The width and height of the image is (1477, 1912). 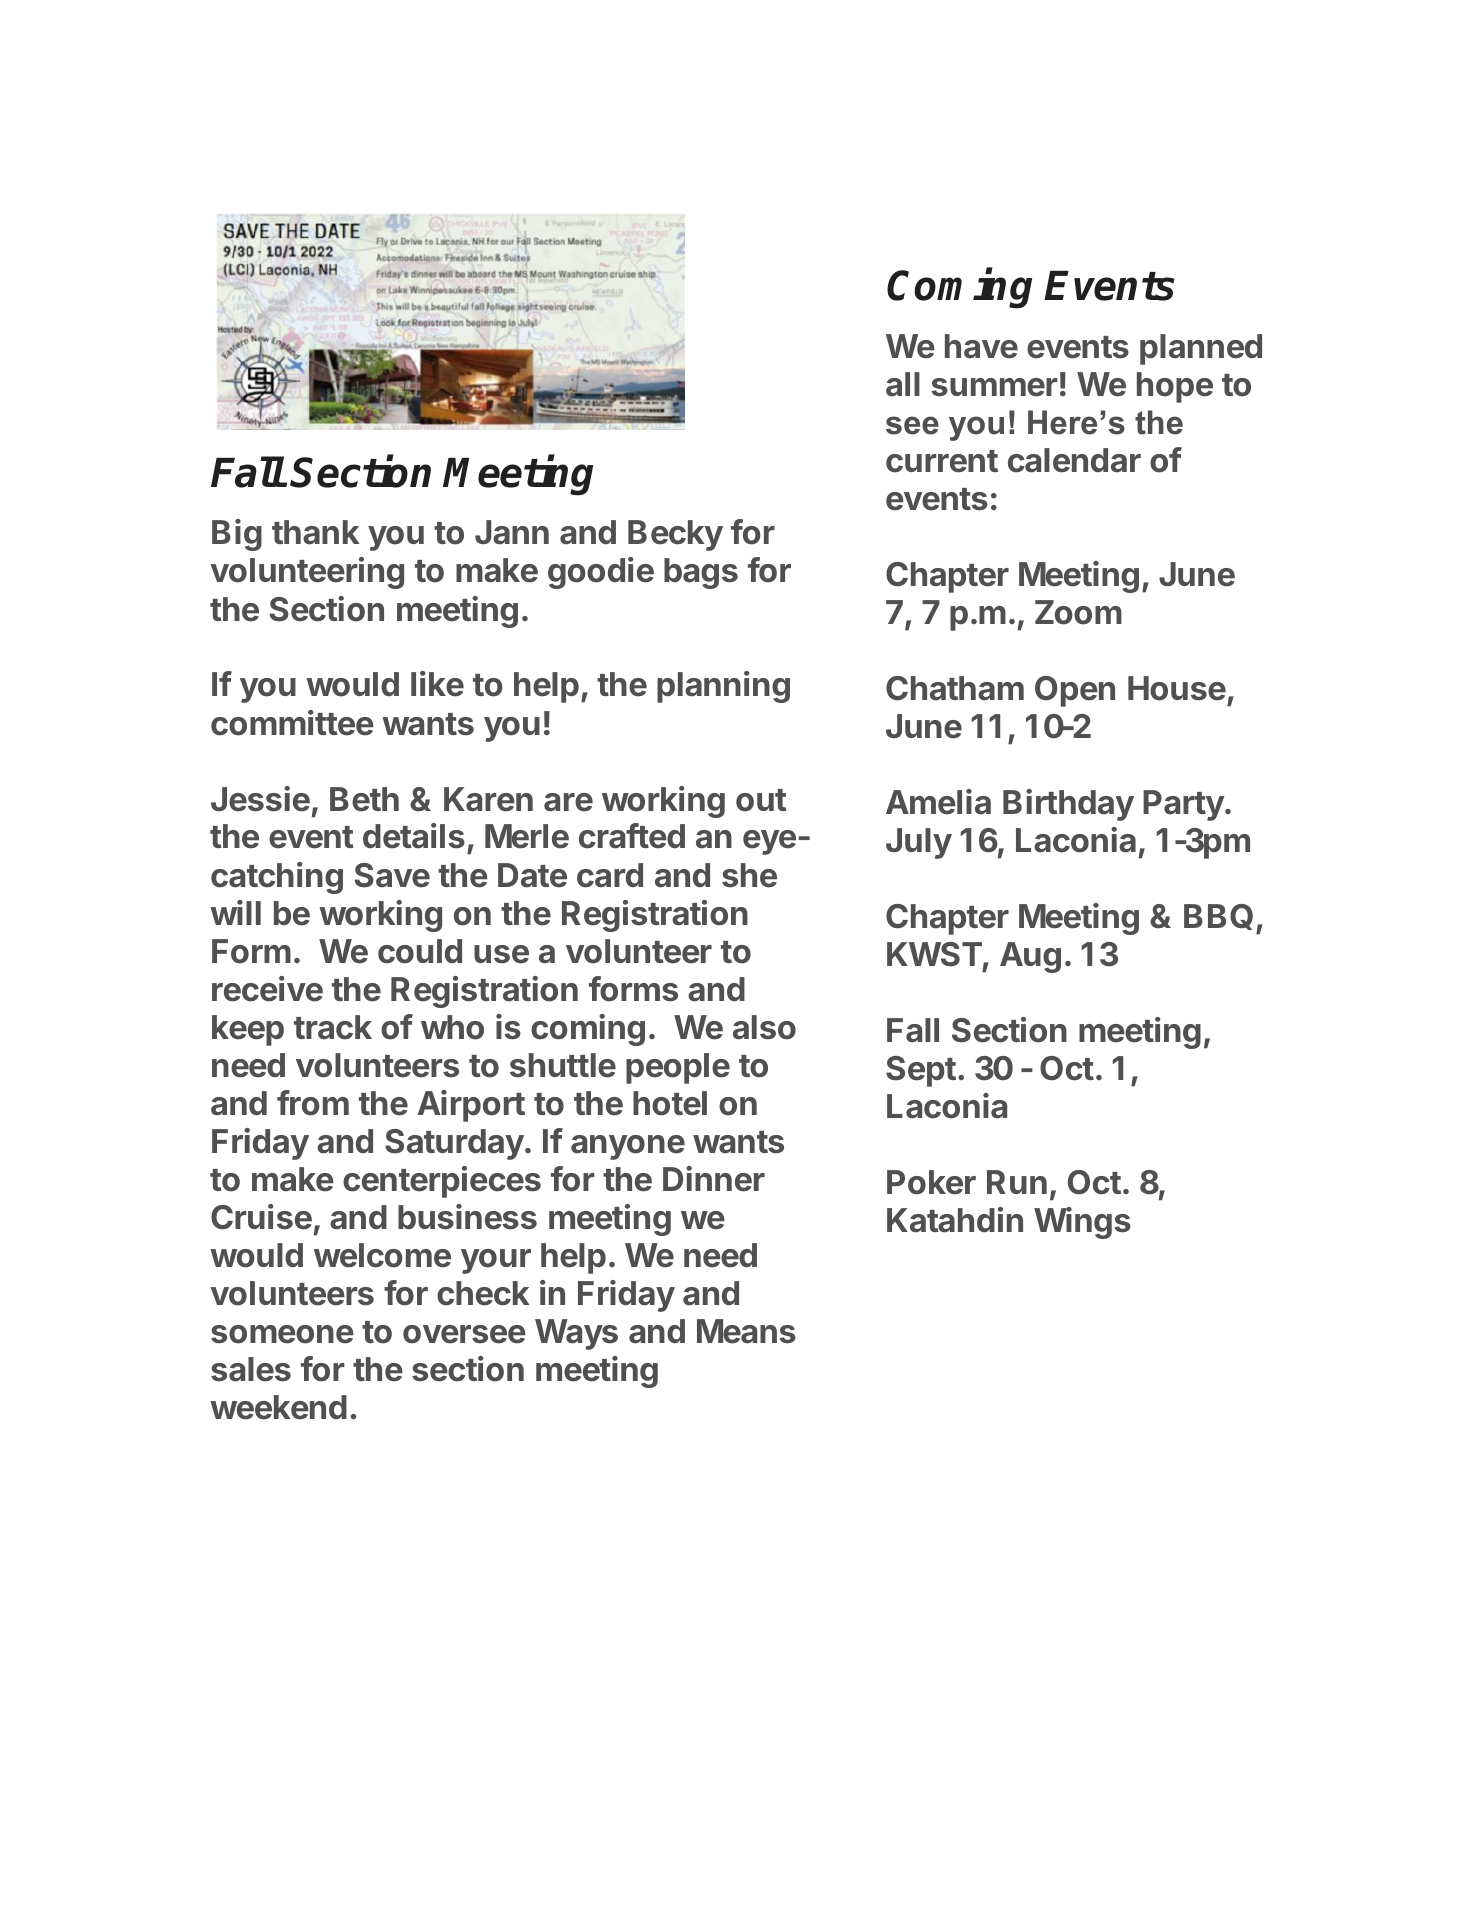 I want to click on she, so click(x=749, y=875).
